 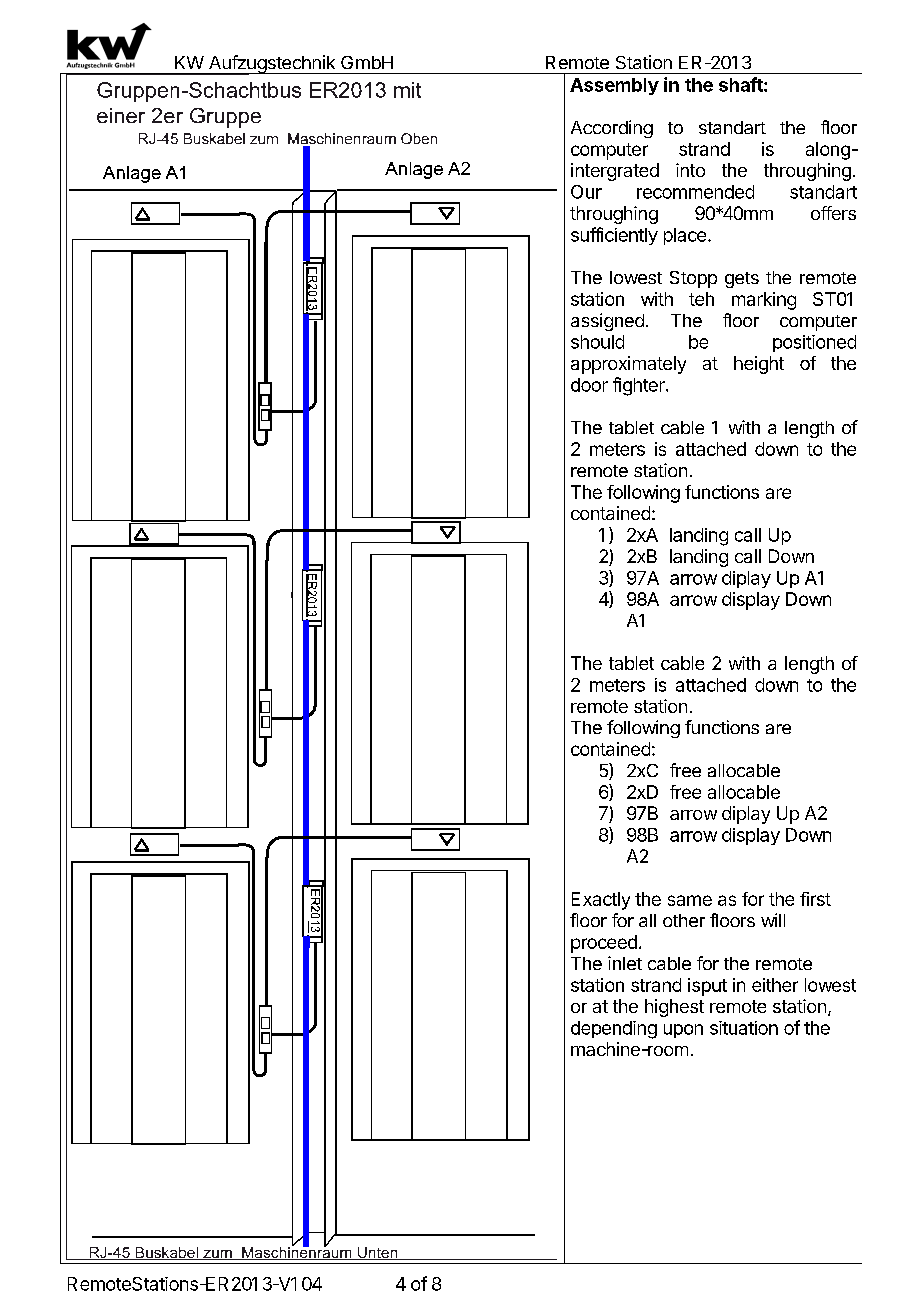 What do you see at coordinates (833, 213) in the document?
I see `offers` at bounding box center [833, 213].
